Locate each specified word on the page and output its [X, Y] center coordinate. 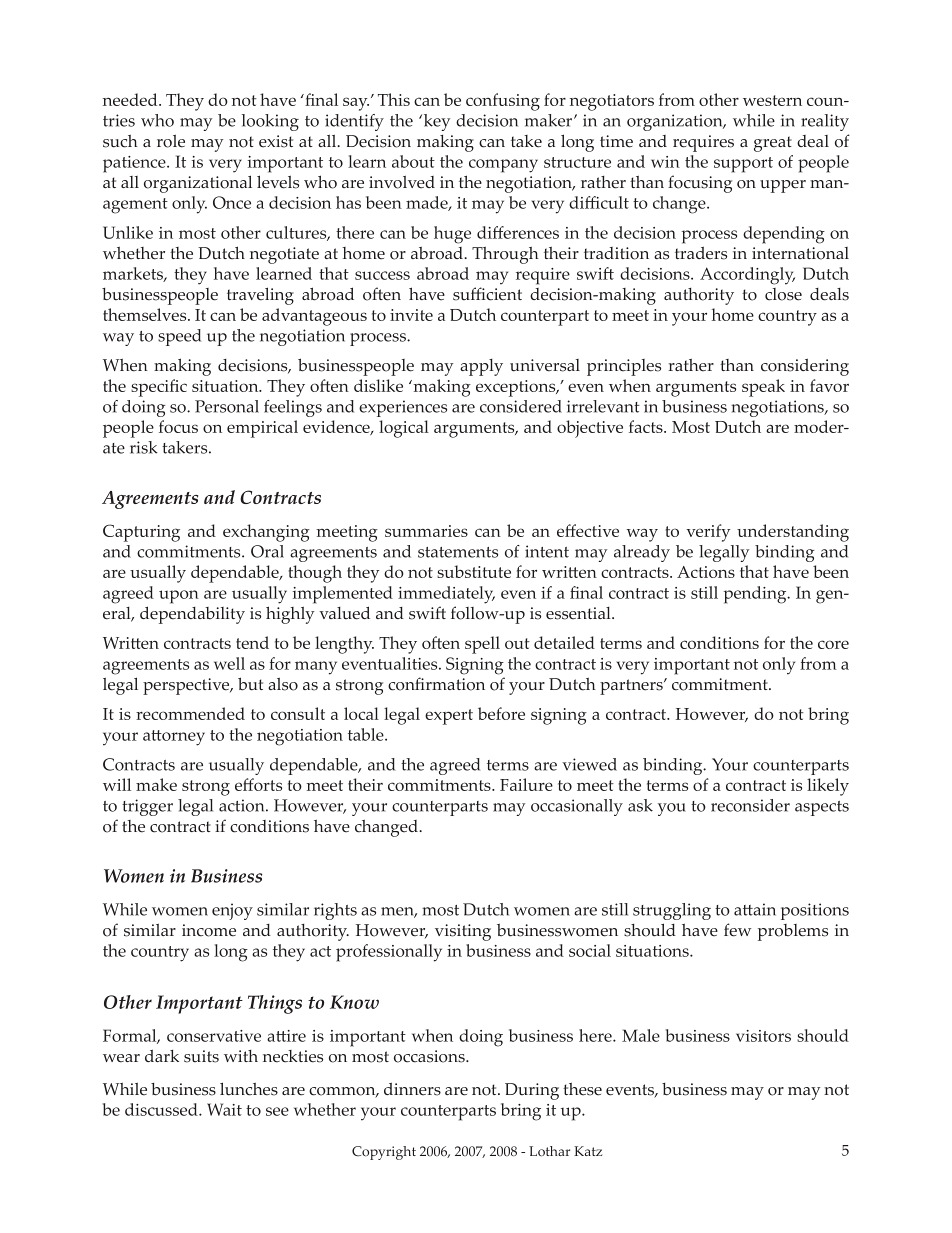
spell [482, 645]
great [773, 144]
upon [179, 597]
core [833, 644]
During [532, 1091]
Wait [224, 1109]
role [171, 141]
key [435, 122]
